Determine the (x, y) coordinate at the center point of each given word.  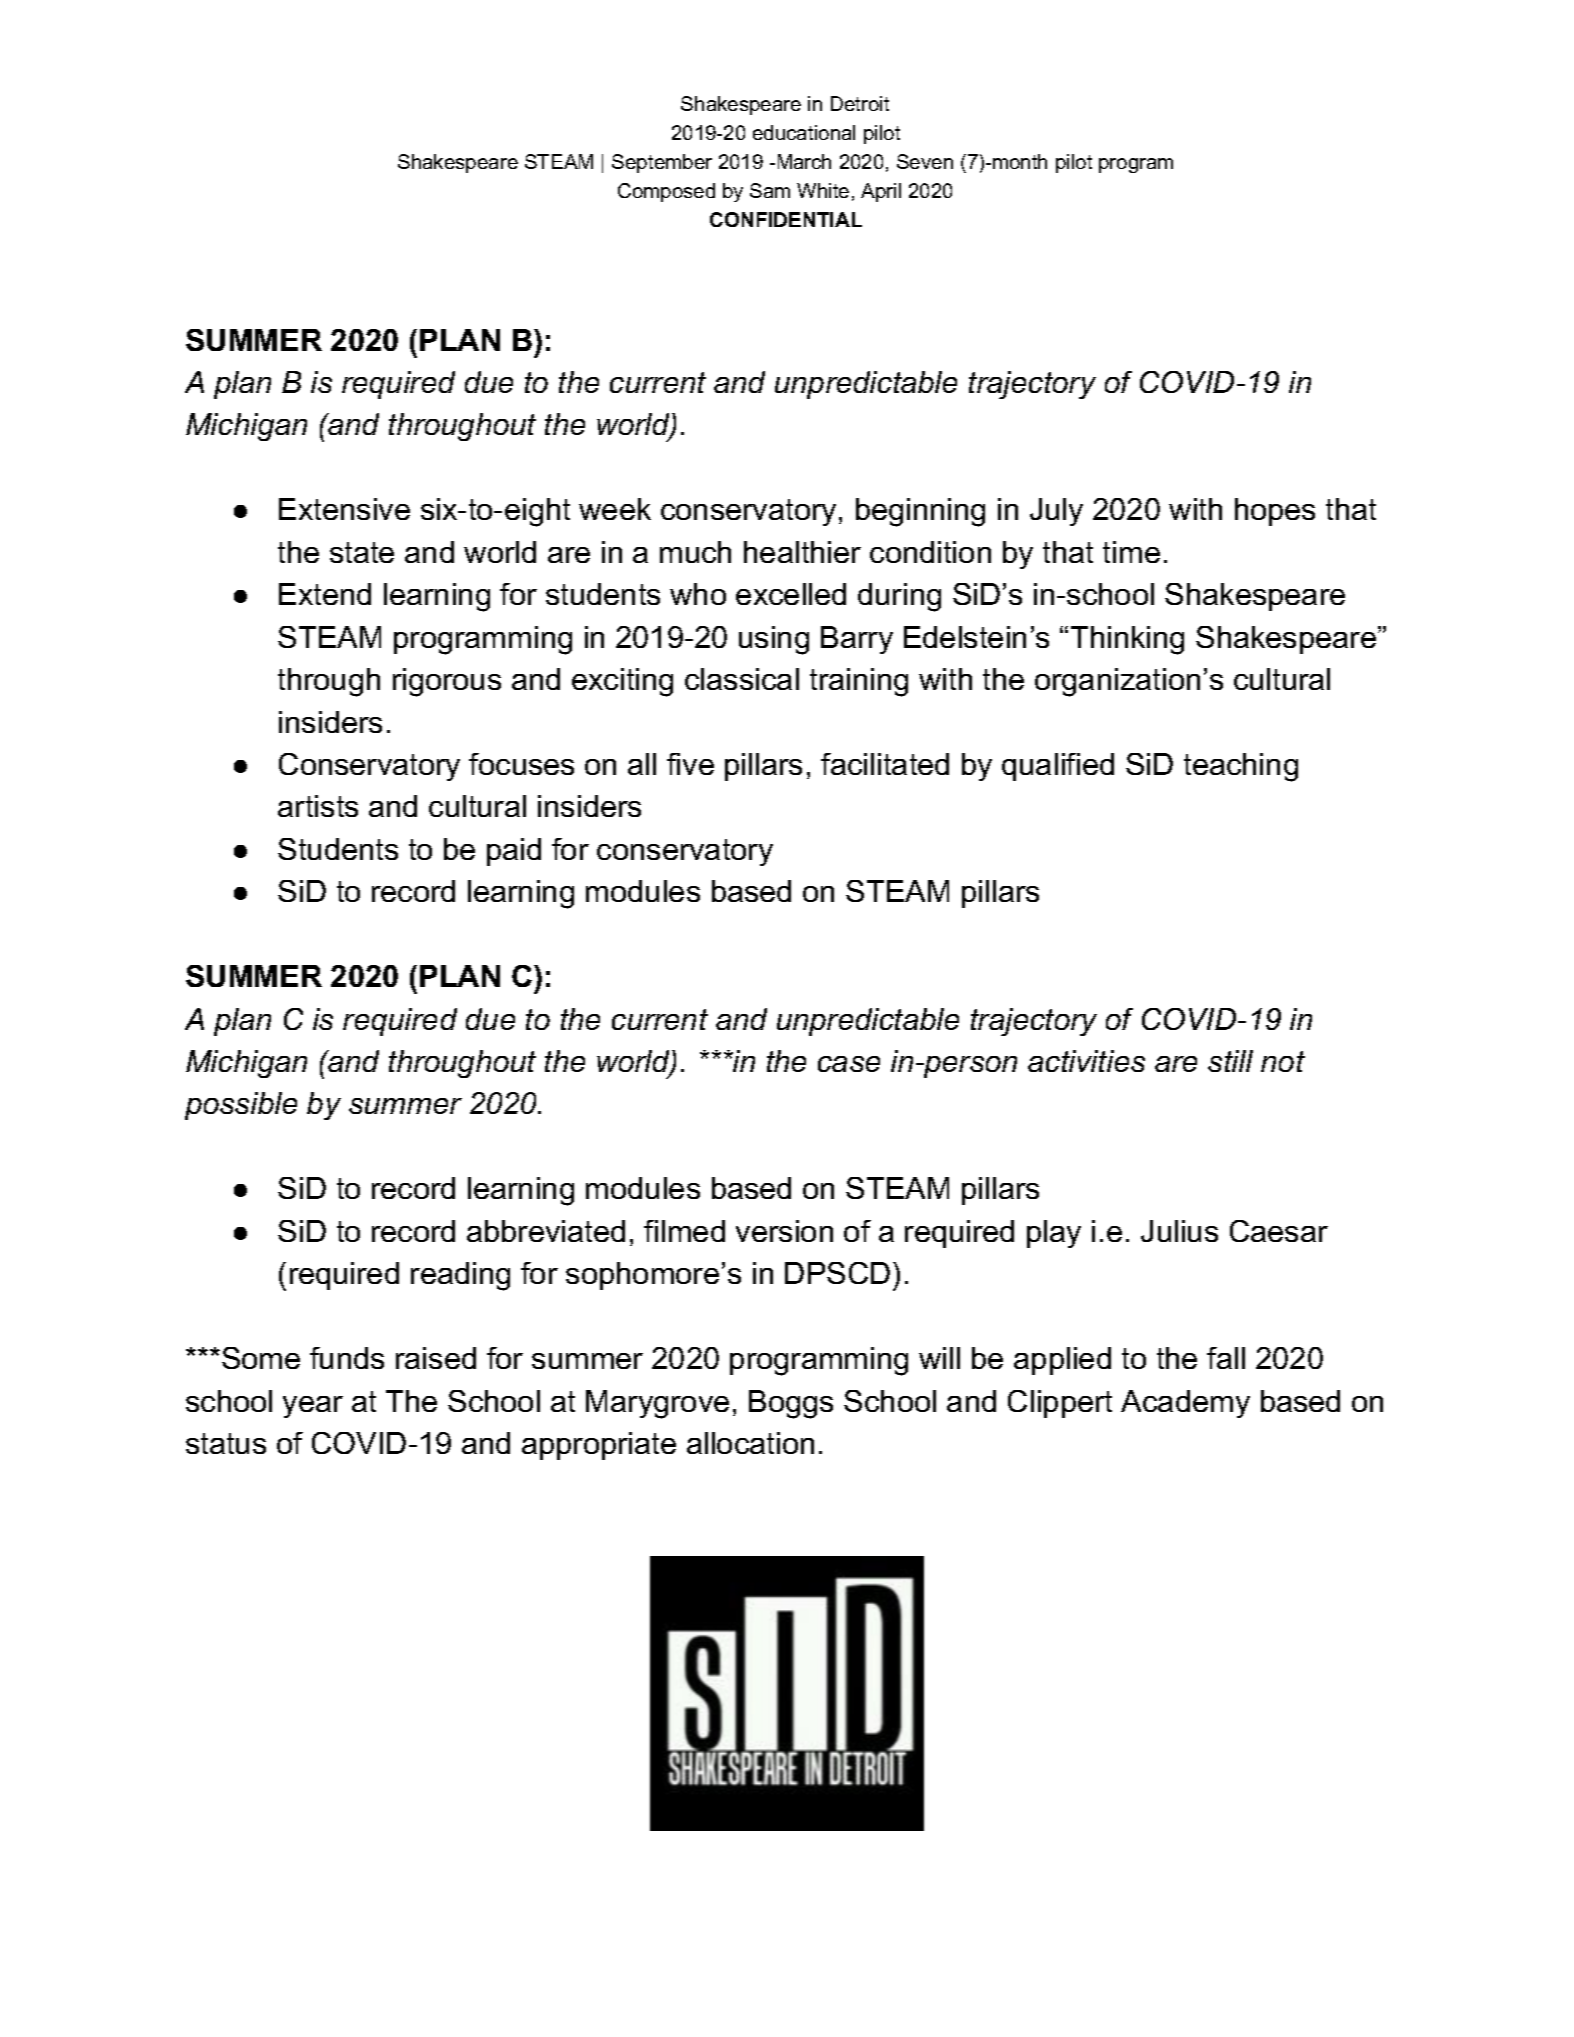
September (662, 163)
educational (804, 132)
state (362, 552)
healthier (802, 552)
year (313, 1407)
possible (241, 1106)
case (849, 1064)
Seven (925, 161)
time (1131, 552)
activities (1086, 1061)
